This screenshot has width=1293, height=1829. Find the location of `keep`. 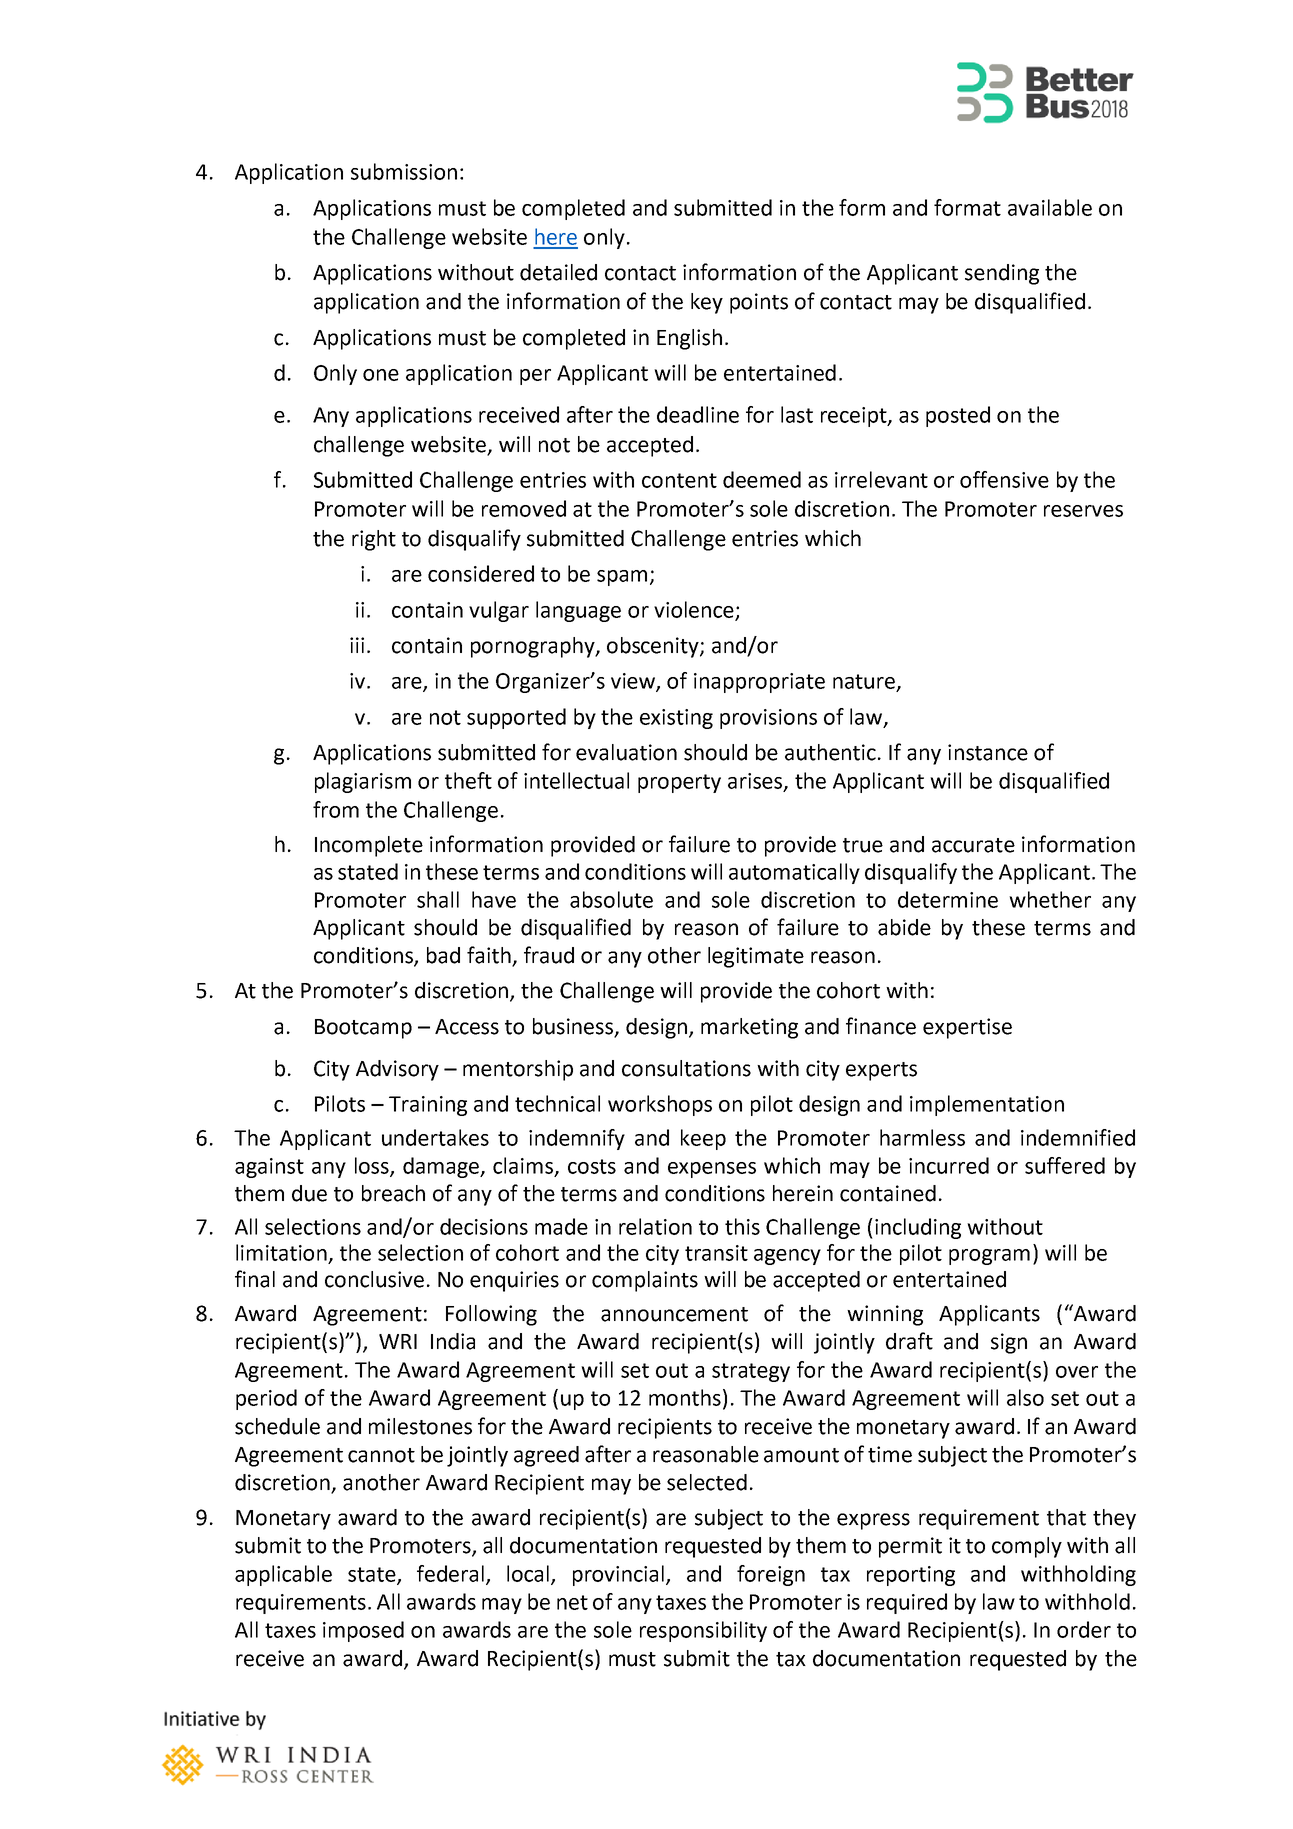

keep is located at coordinates (703, 1139).
